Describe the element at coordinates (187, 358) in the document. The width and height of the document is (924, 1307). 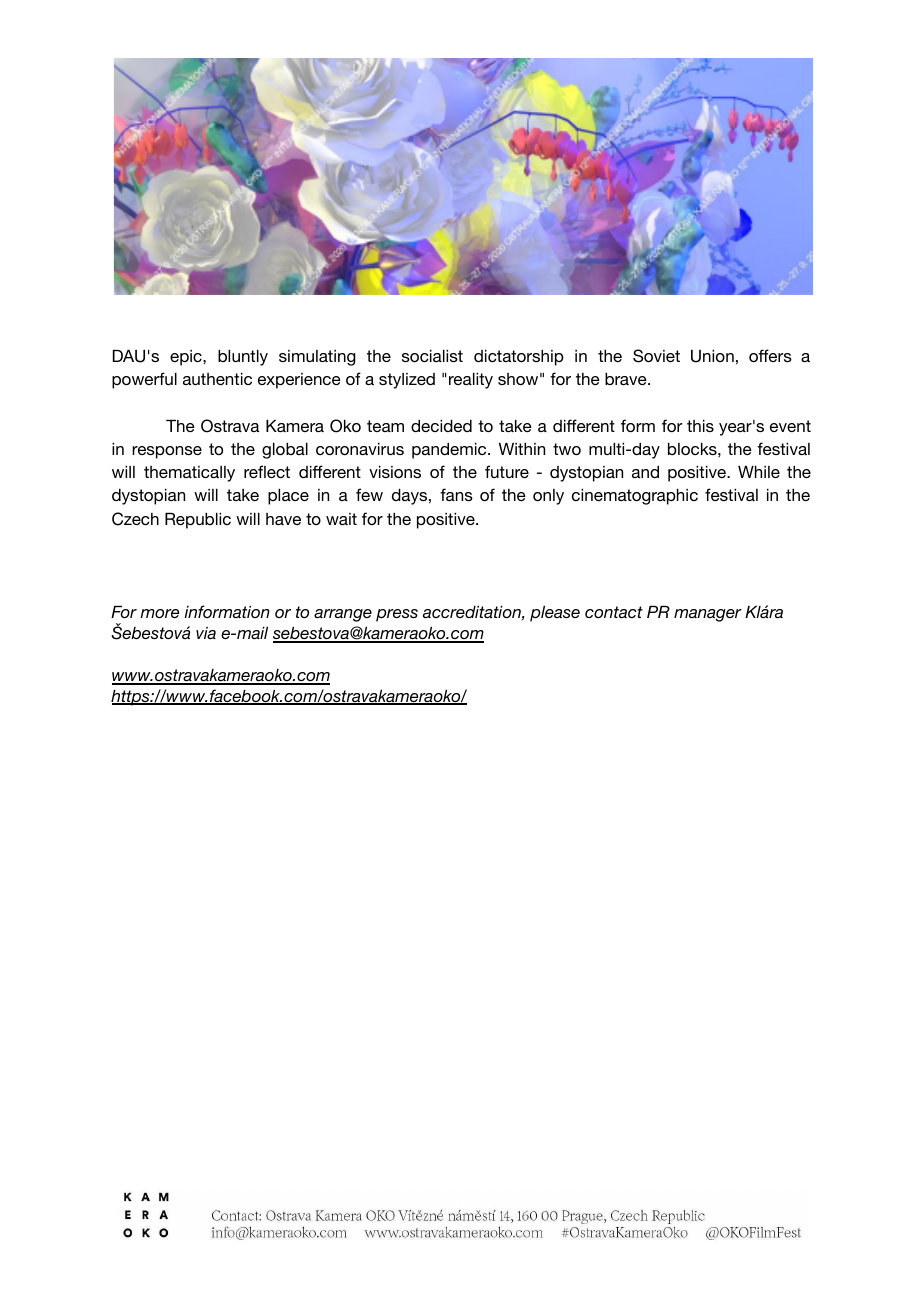
I see `epic` at that location.
